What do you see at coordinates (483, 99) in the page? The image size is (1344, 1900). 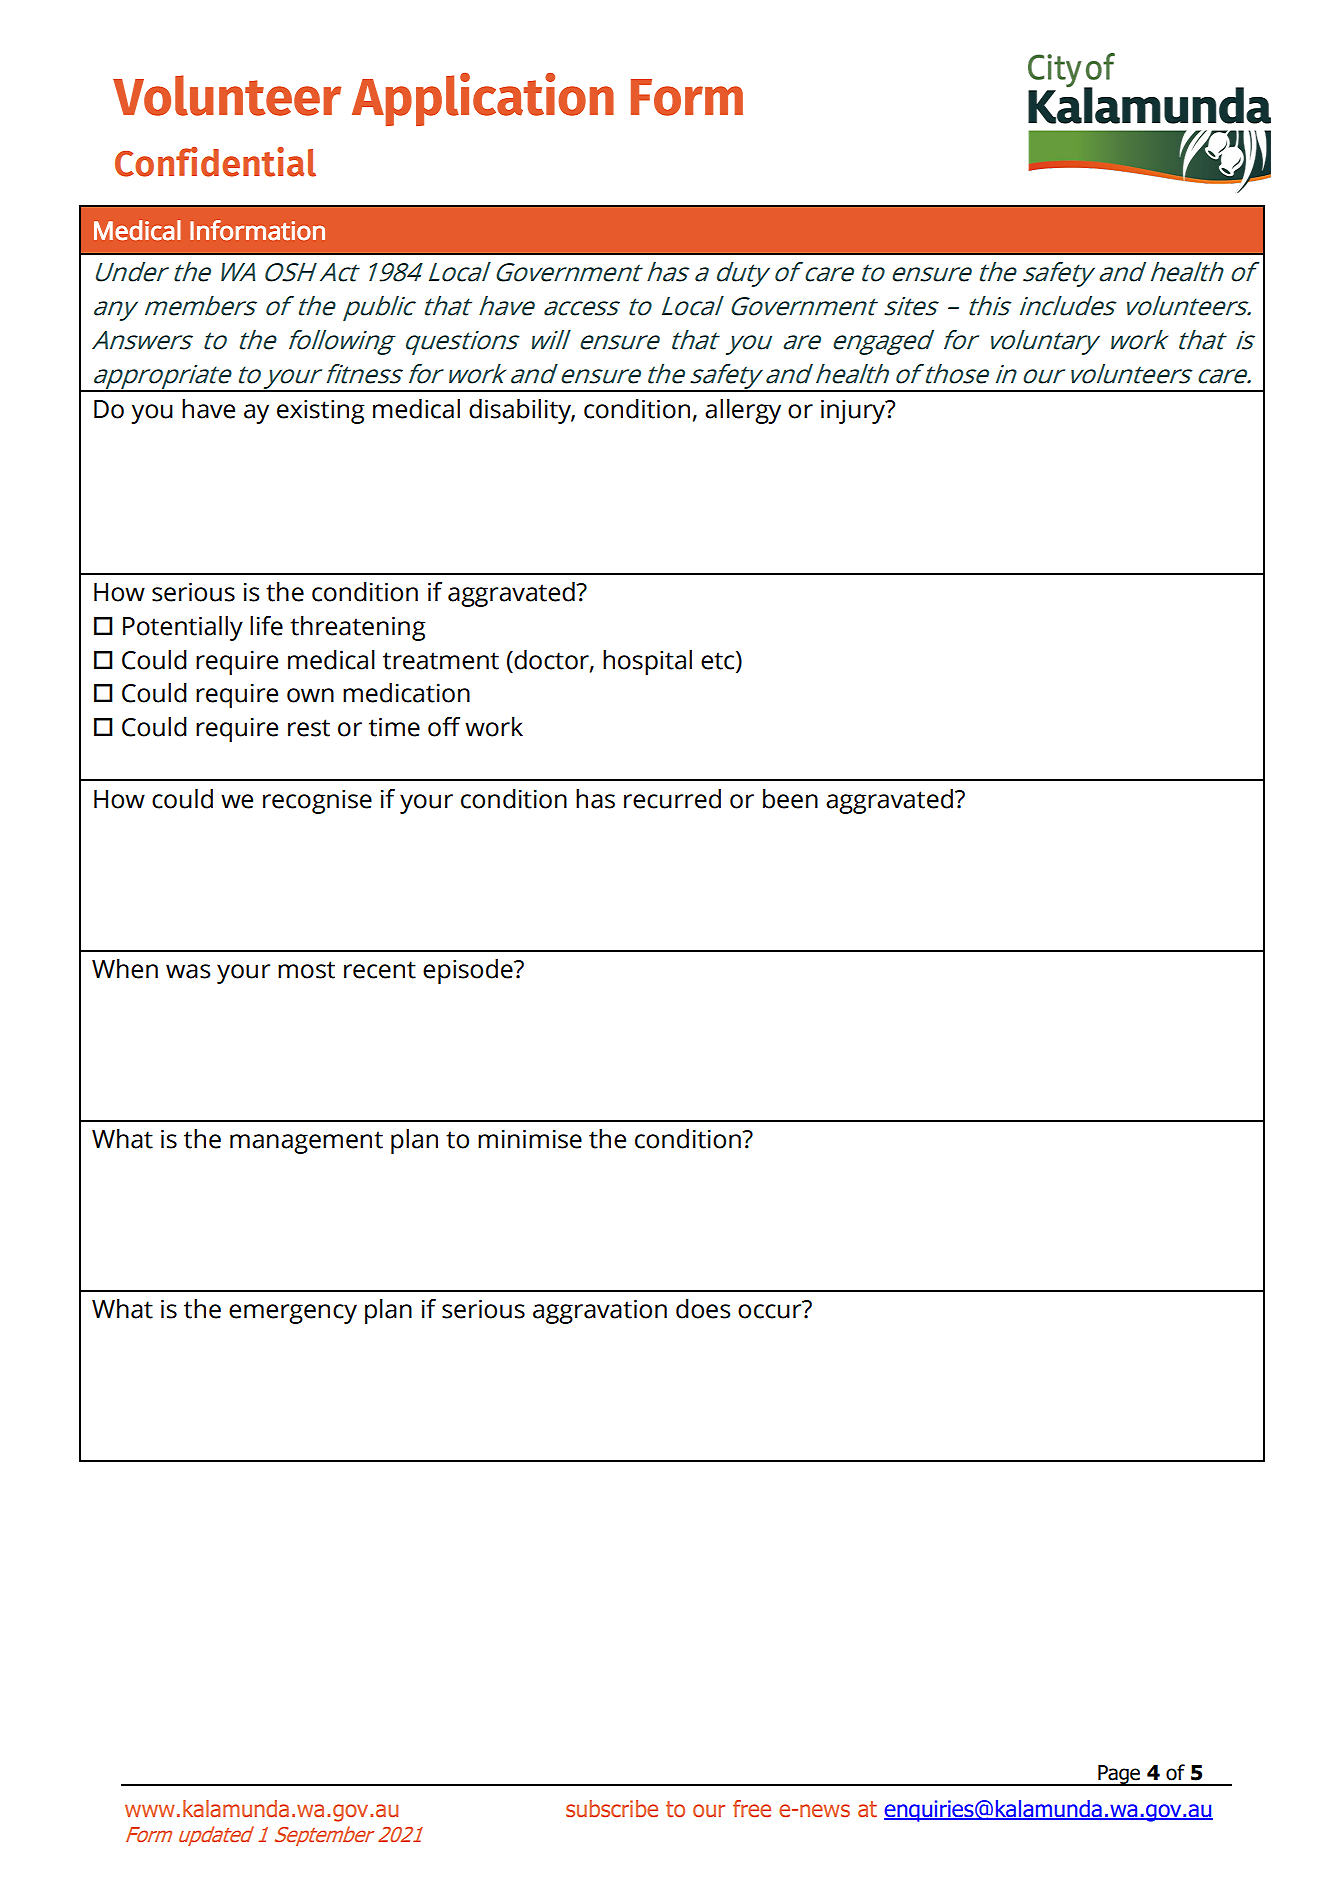 I see `Application` at bounding box center [483, 99].
